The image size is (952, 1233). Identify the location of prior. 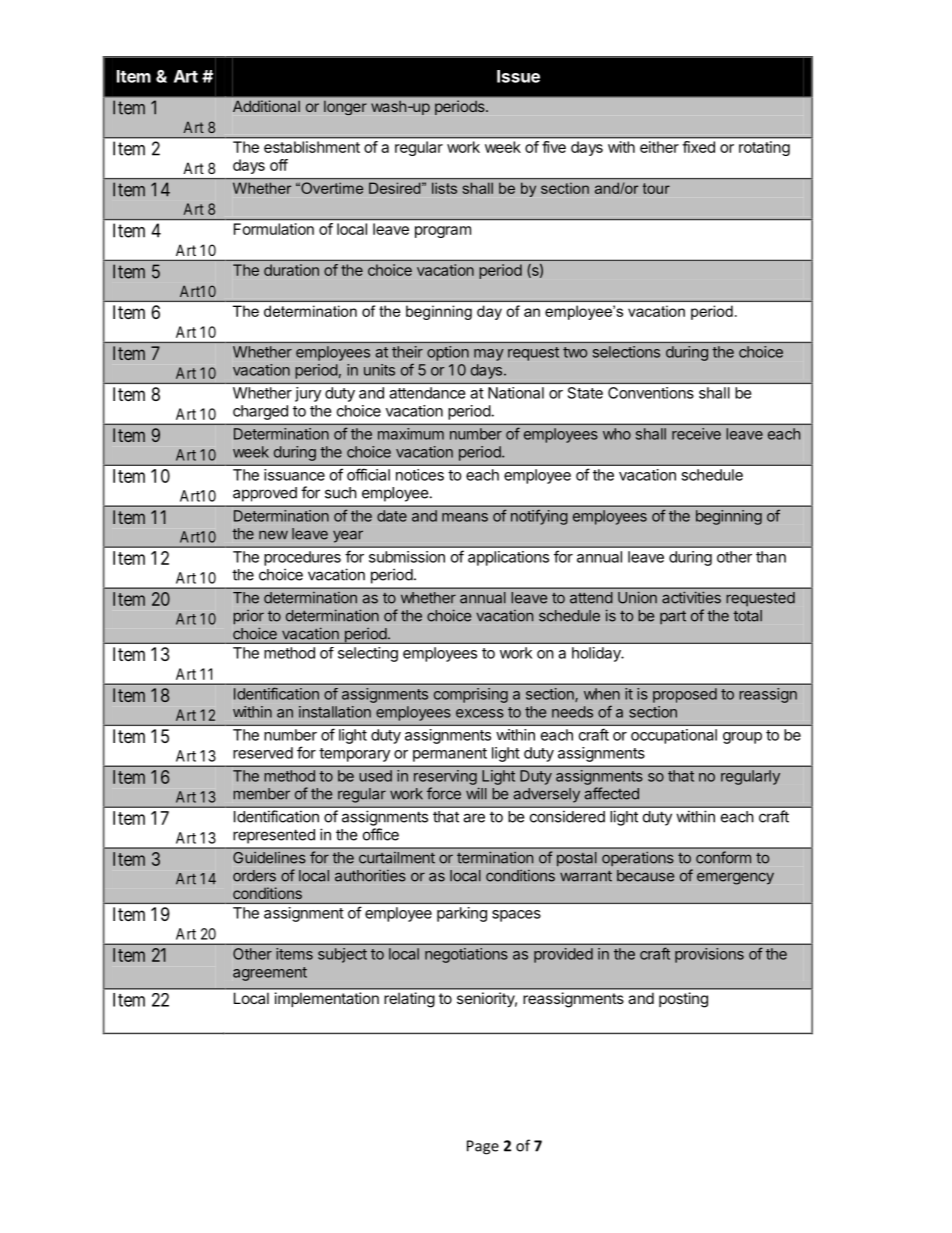
(248, 617).
